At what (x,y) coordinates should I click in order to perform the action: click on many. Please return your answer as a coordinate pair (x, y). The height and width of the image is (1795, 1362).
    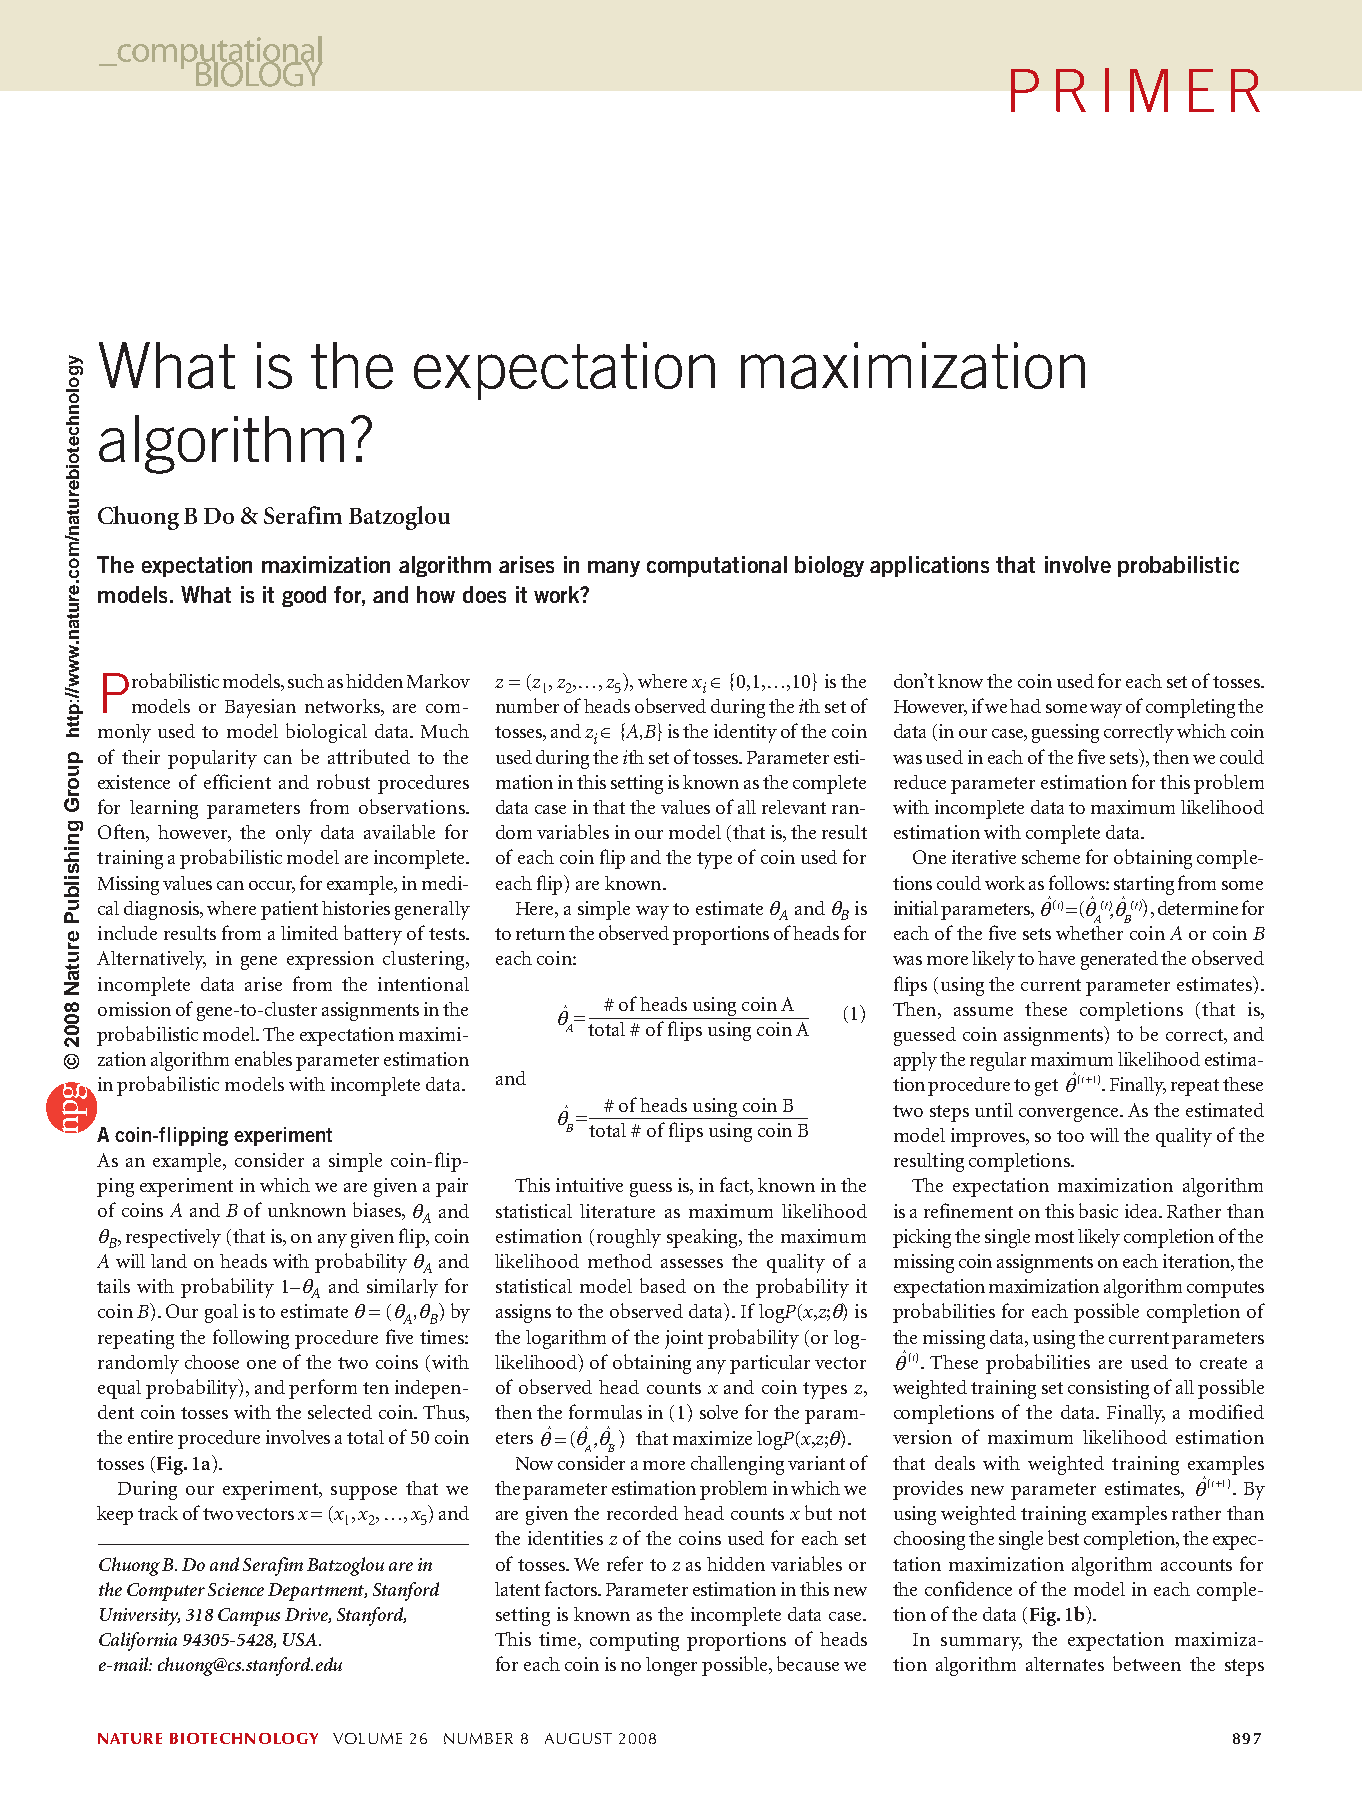
    Looking at the image, I should click on (614, 569).
